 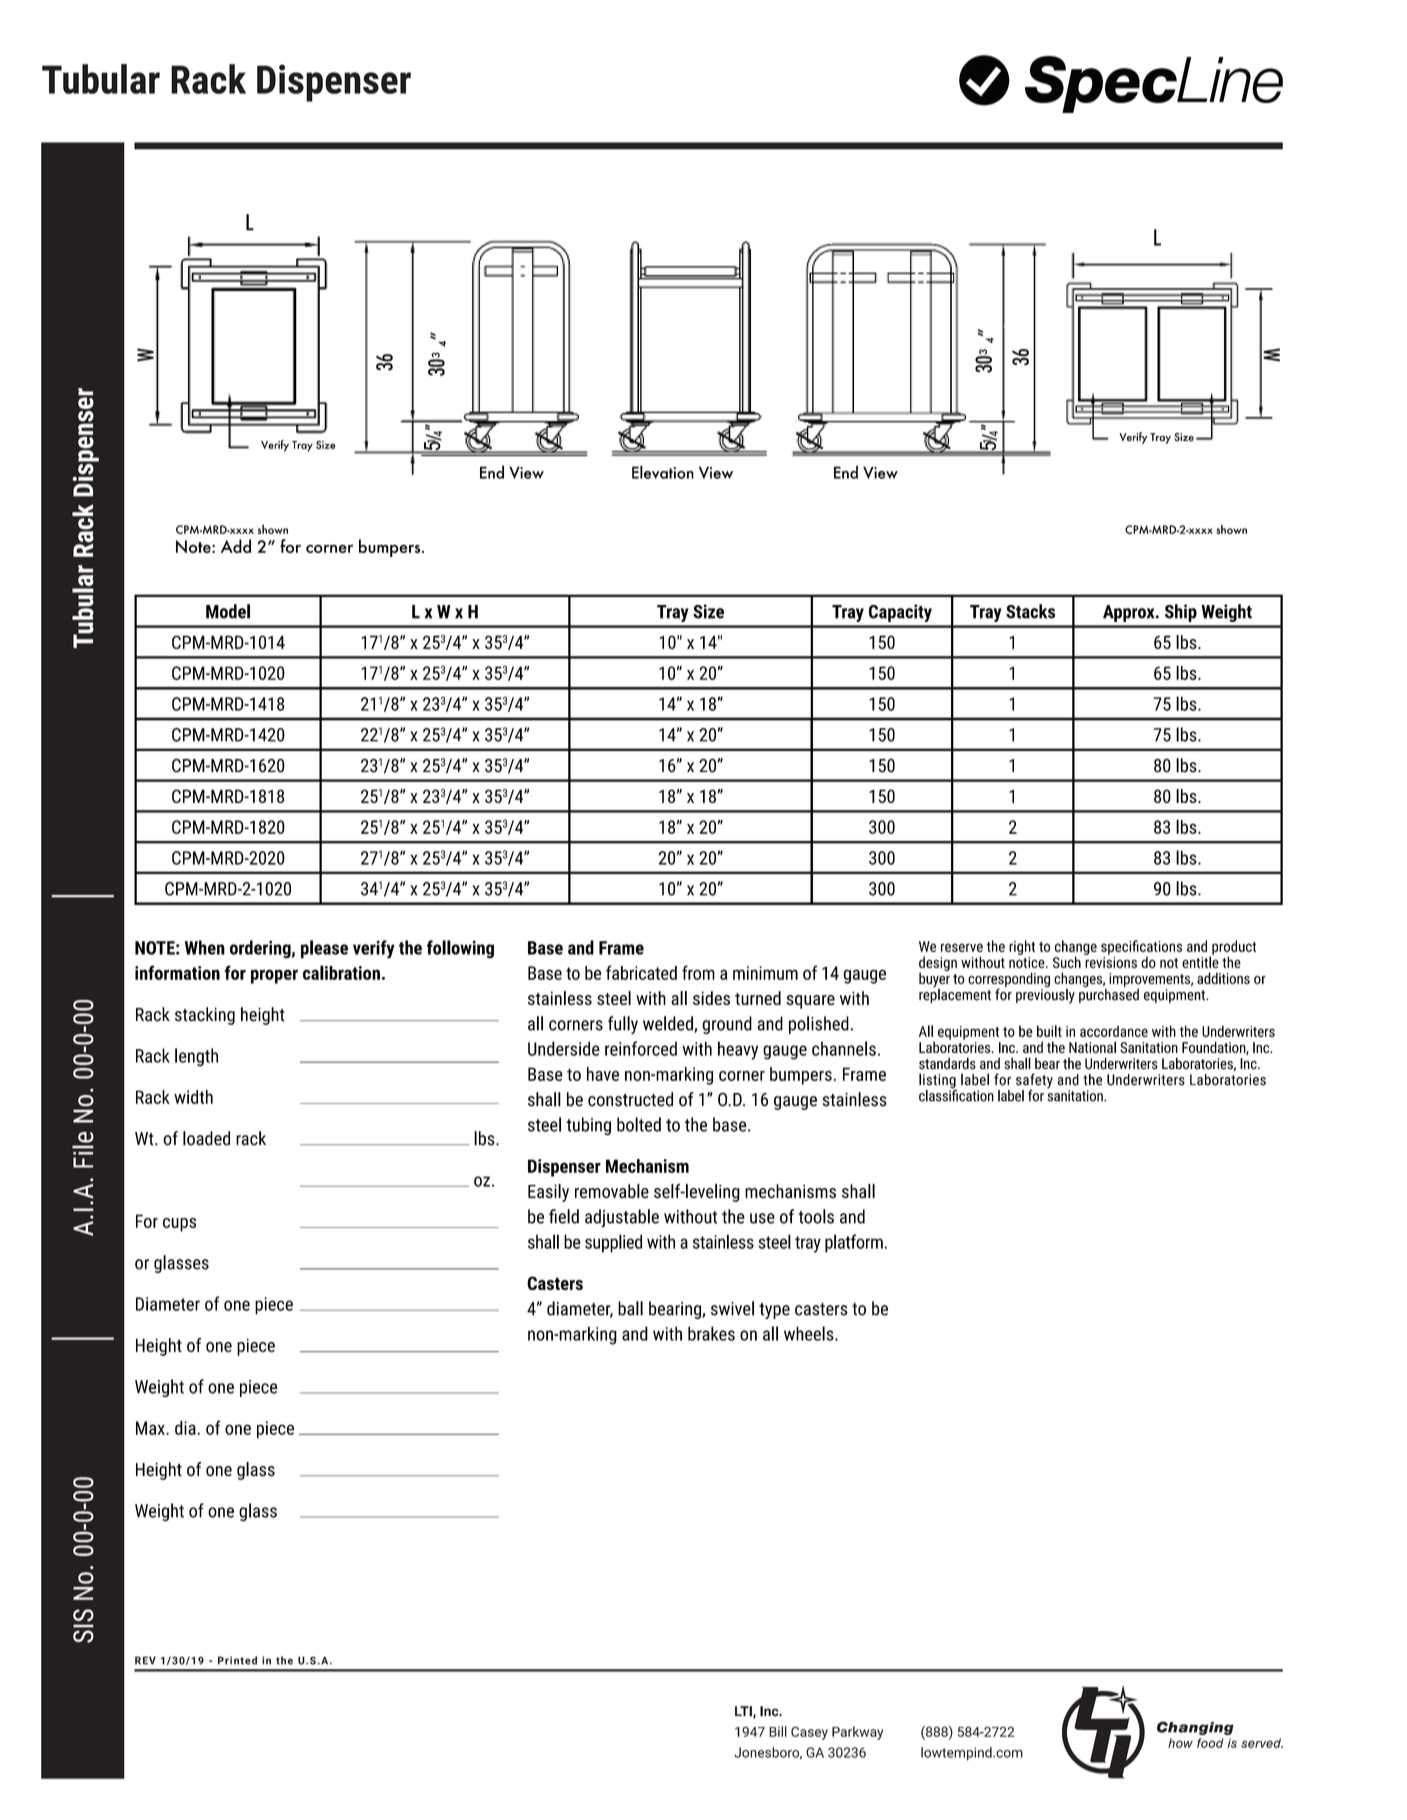 What do you see at coordinates (810, 1333) in the screenshot?
I see `wheels` at bounding box center [810, 1333].
